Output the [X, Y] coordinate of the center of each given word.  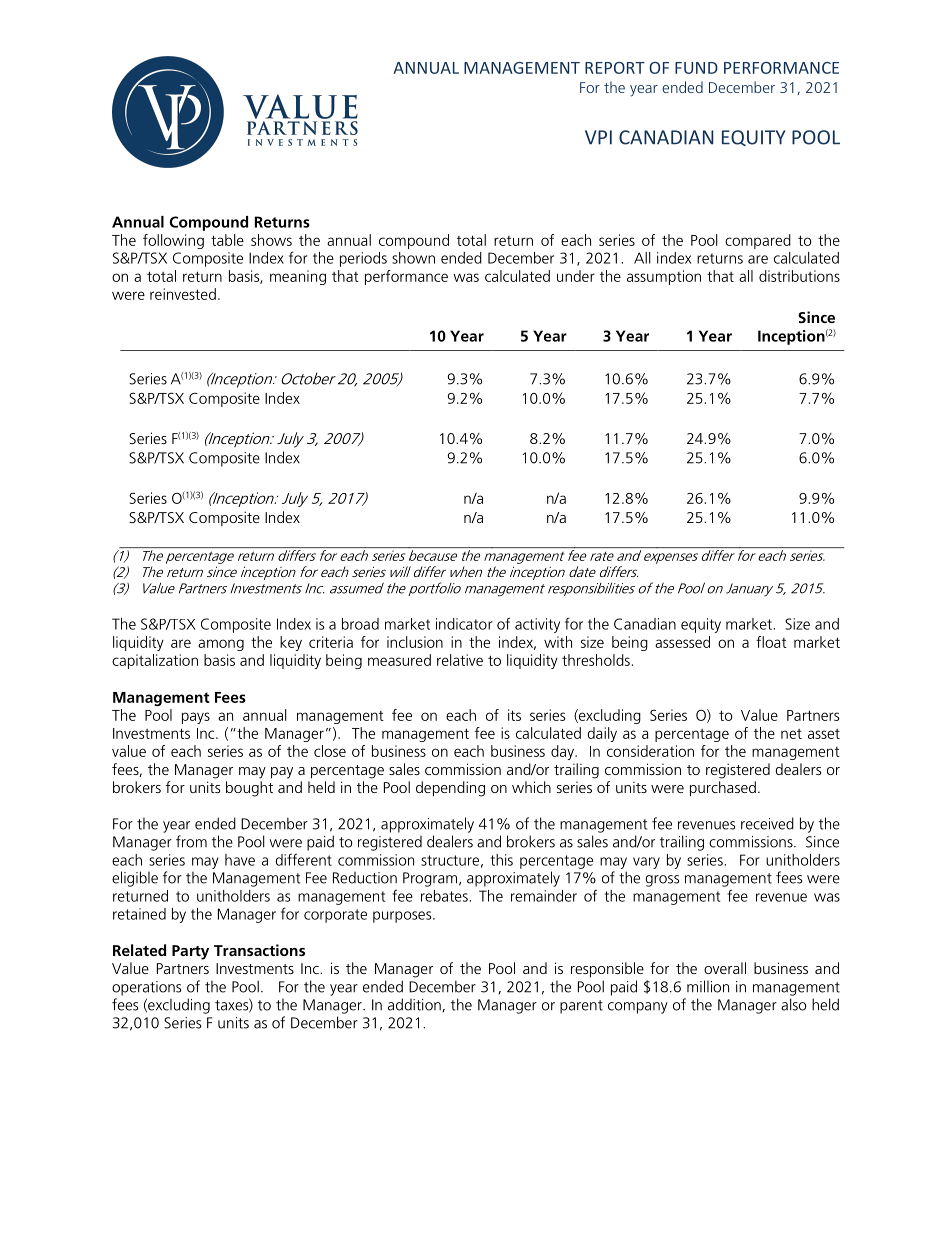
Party [190, 952]
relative [460, 660]
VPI [598, 137]
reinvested [183, 294]
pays [196, 718]
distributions [799, 276]
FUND [696, 68]
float [771, 642]
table [227, 240]
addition [414, 1004]
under [576, 276]
